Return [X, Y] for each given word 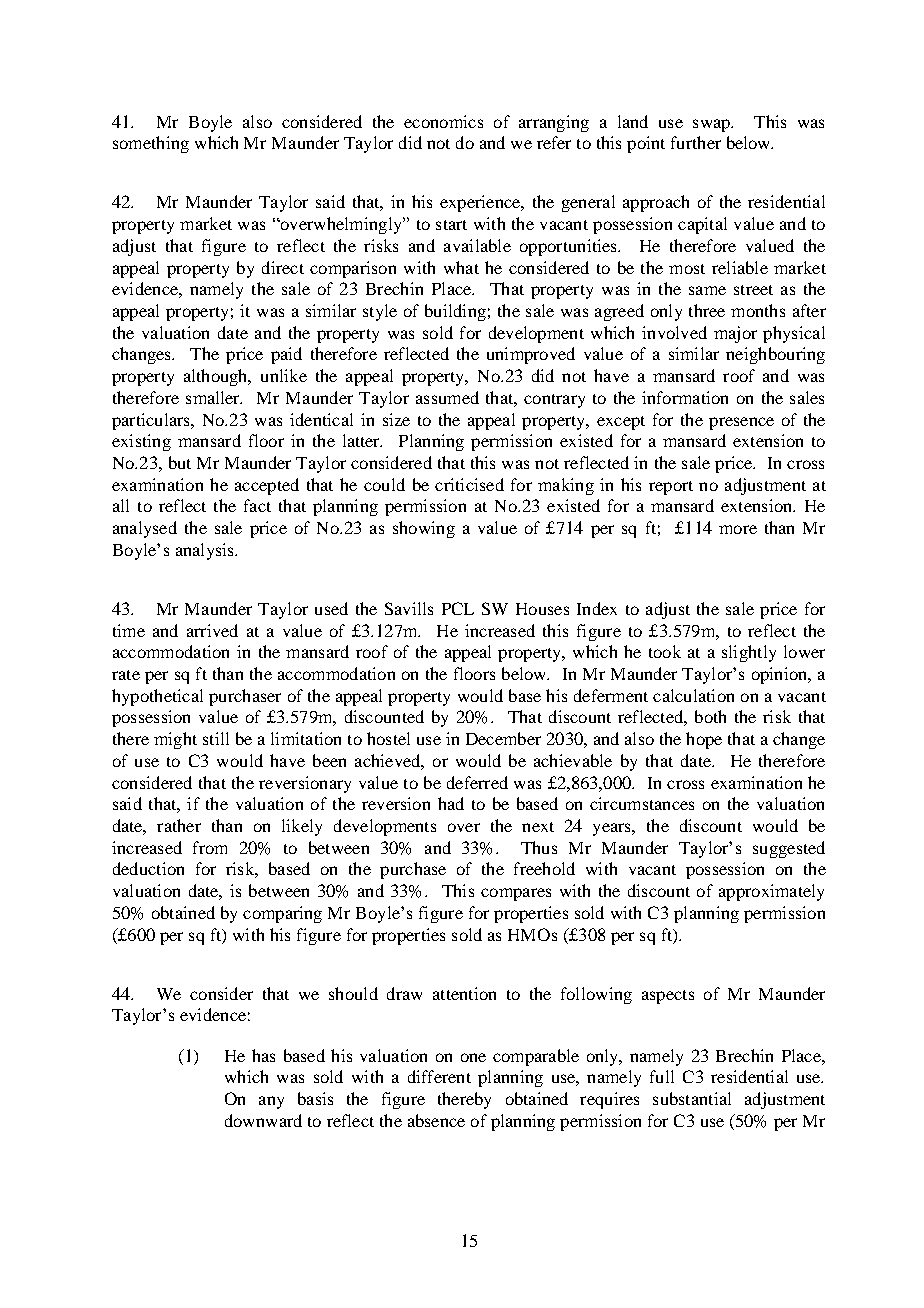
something [151, 144]
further [696, 142]
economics [443, 121]
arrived [212, 630]
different [439, 1076]
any [271, 1102]
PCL [458, 608]
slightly [749, 653]
